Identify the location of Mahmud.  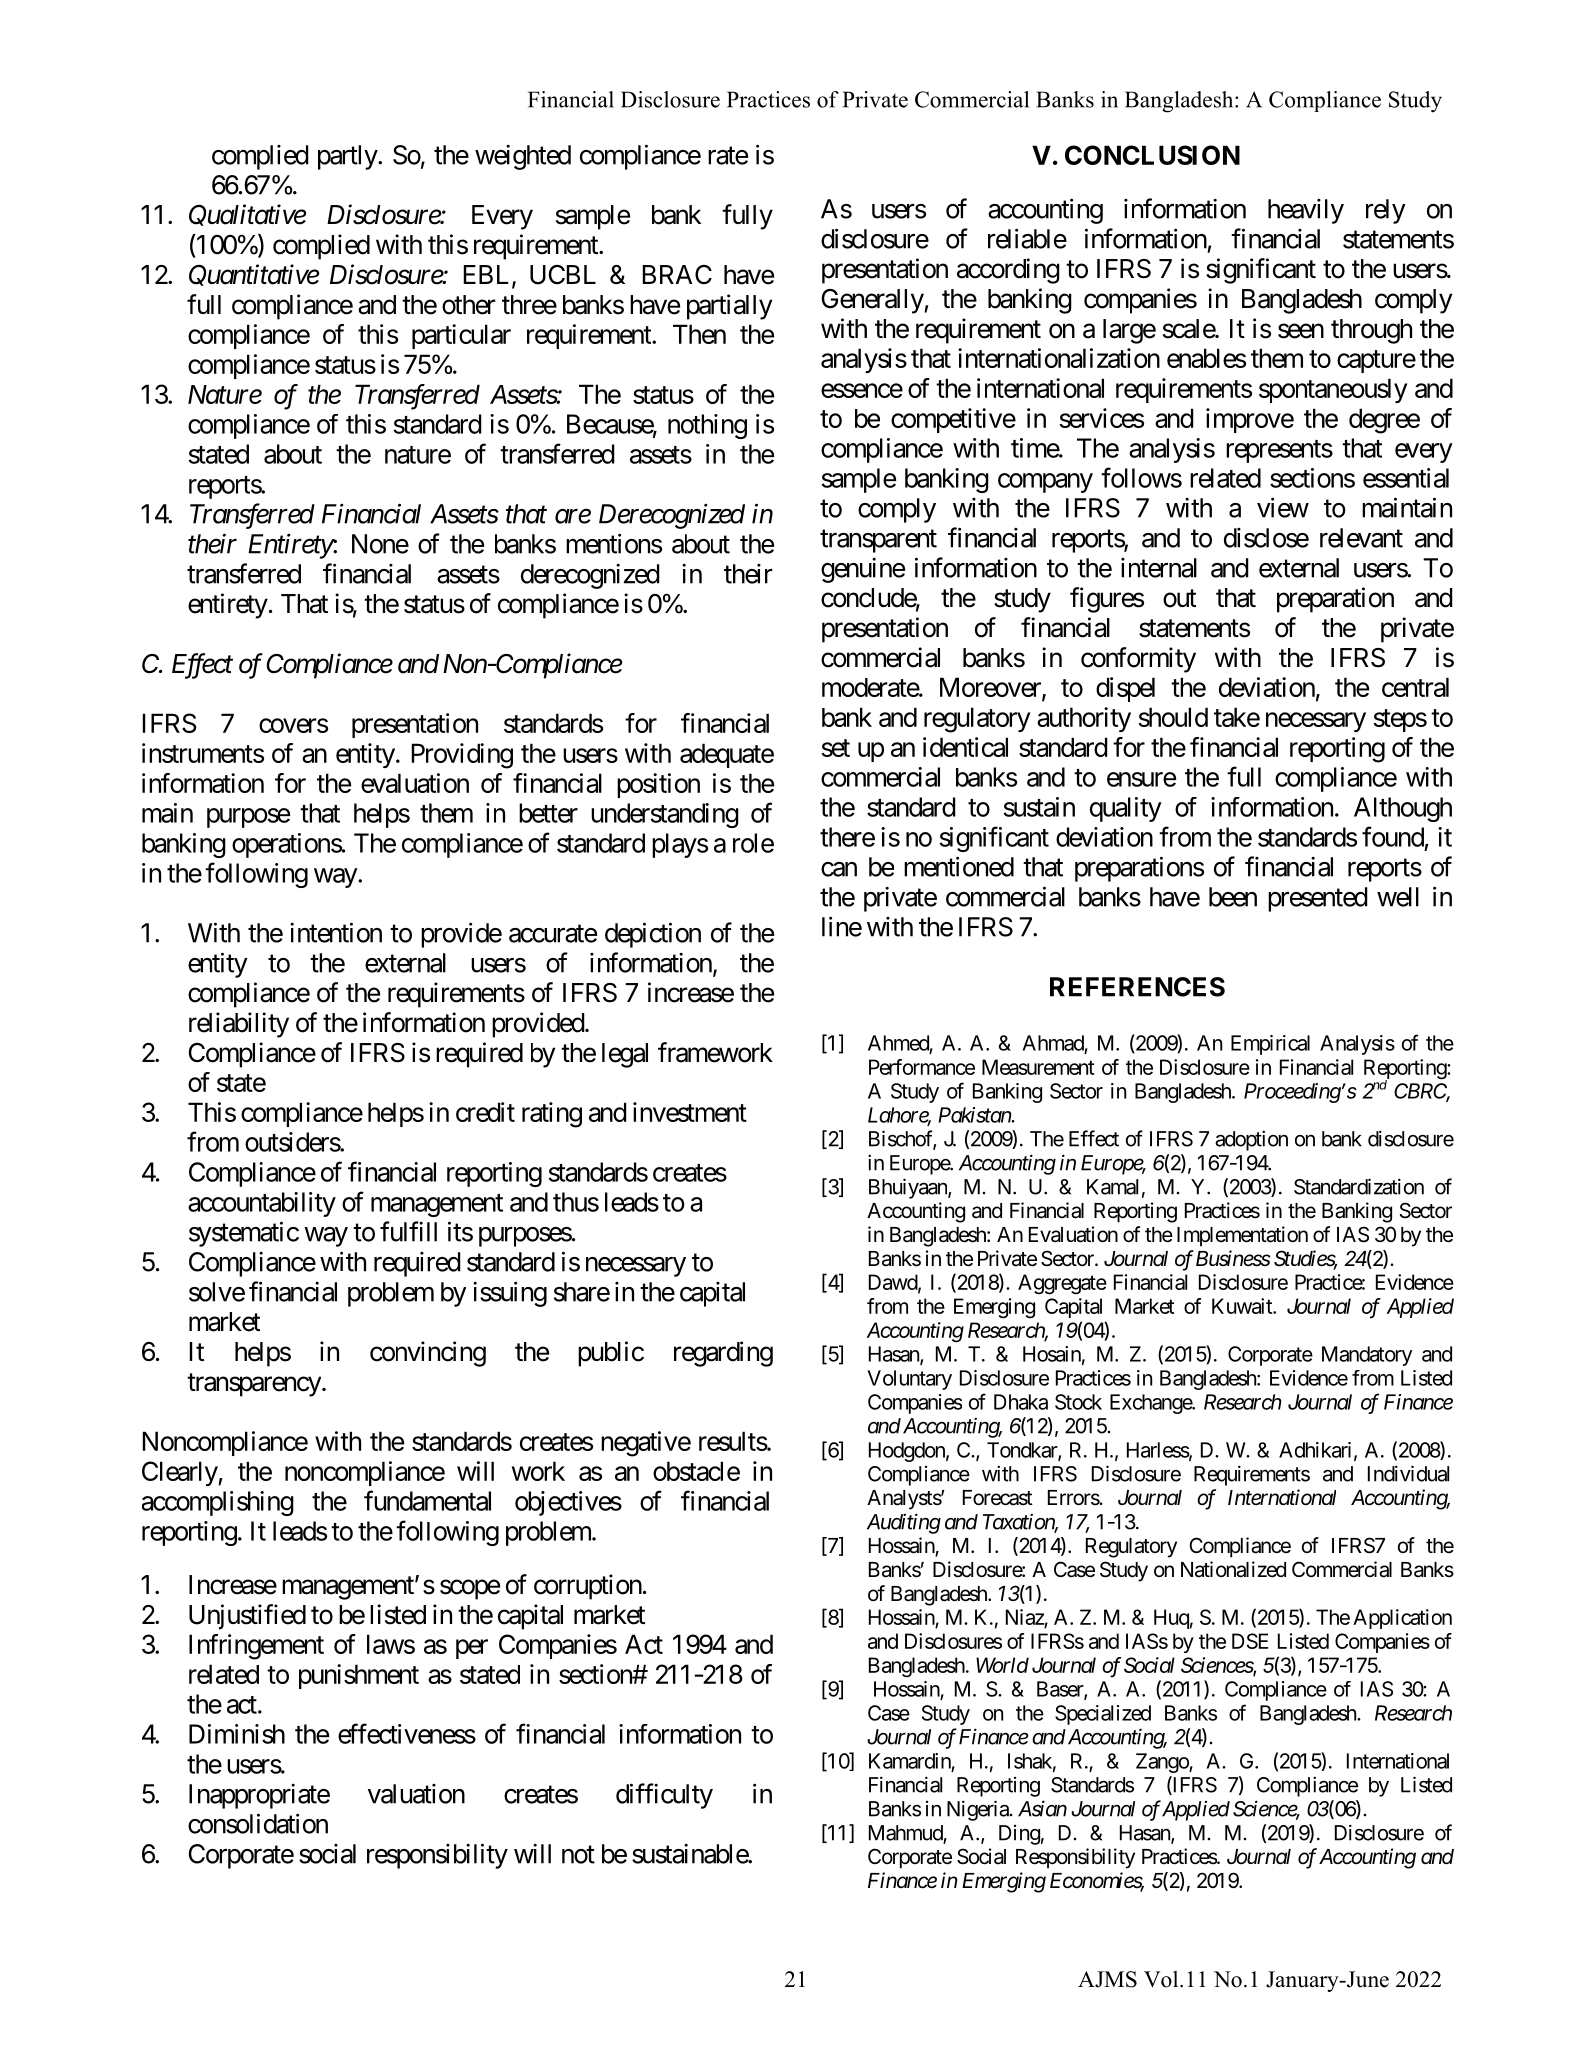
(906, 1834).
